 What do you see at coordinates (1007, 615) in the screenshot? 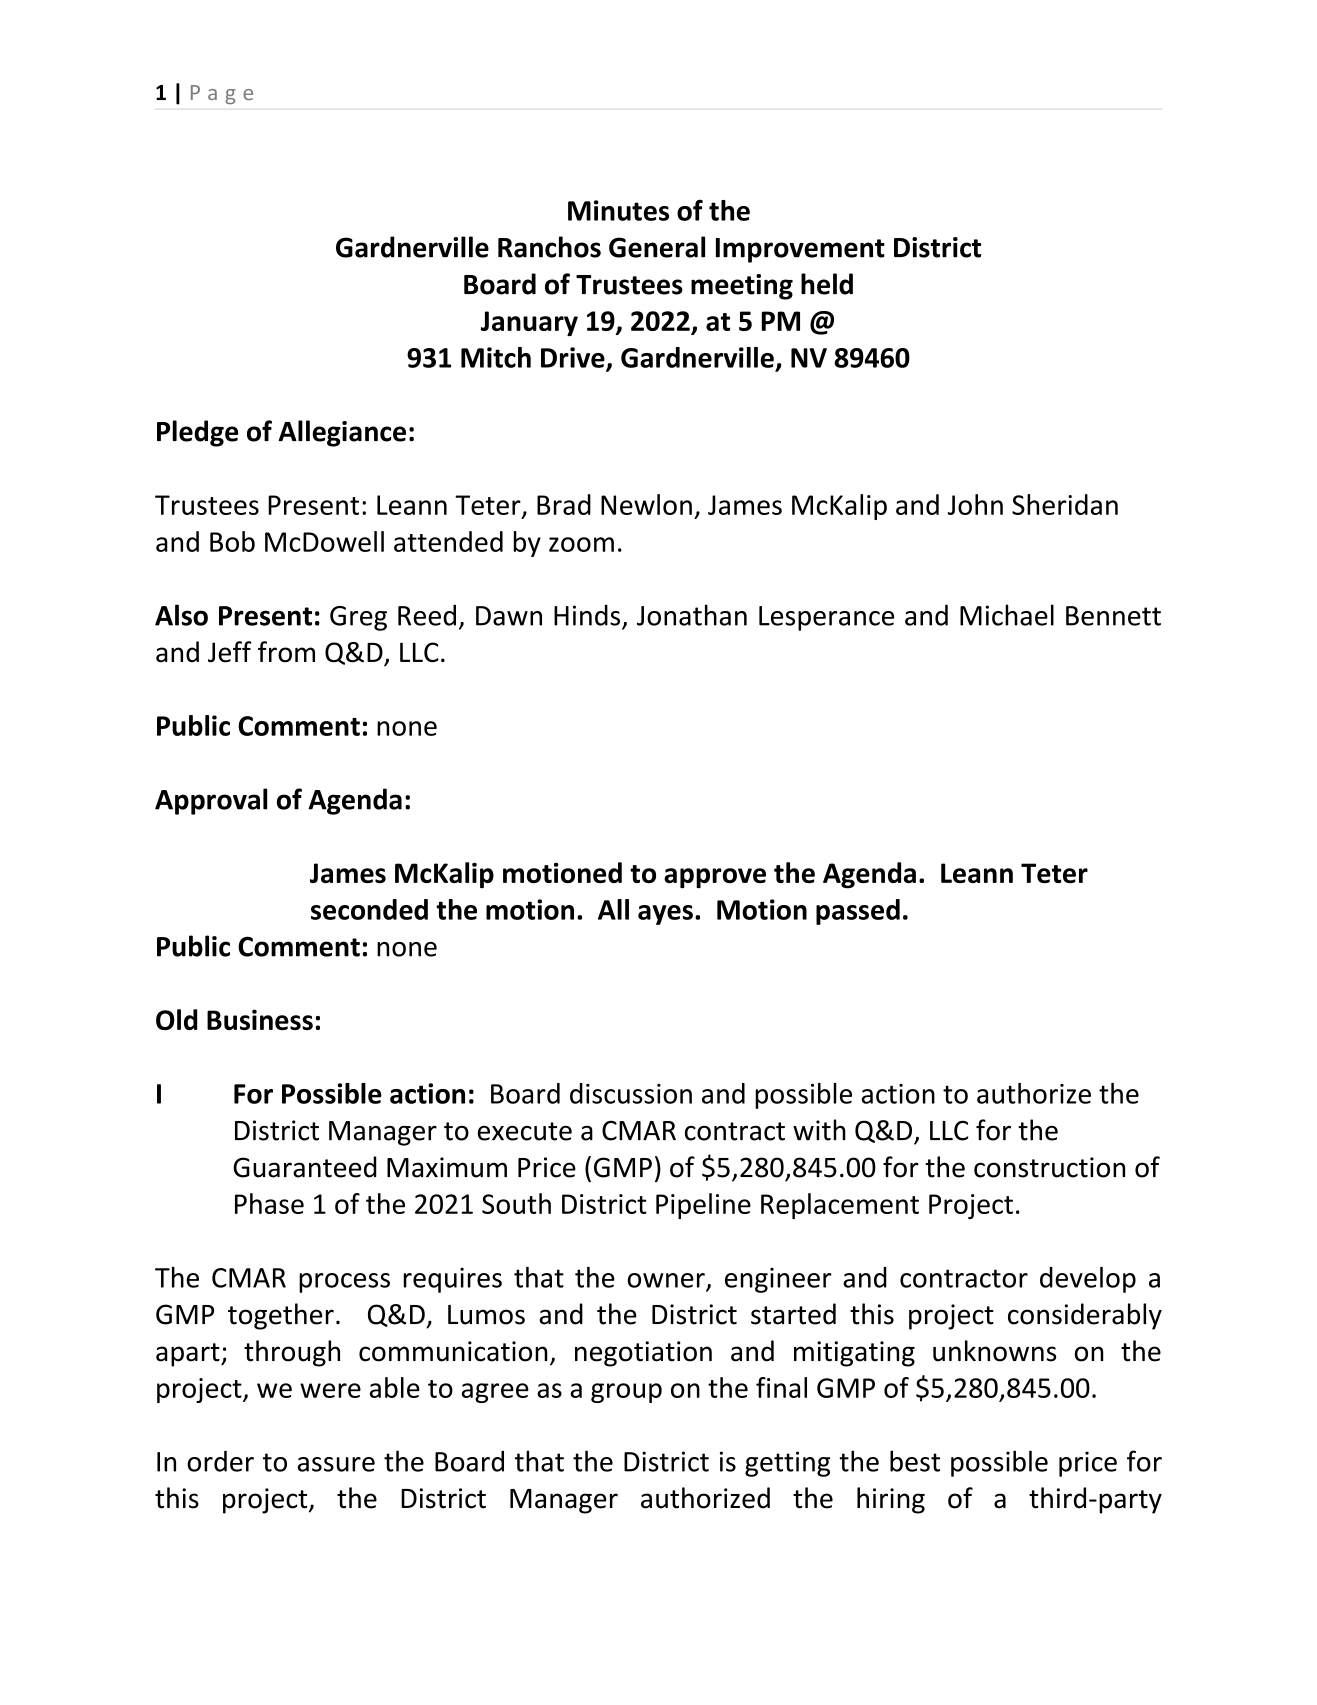
I see `Michael` at bounding box center [1007, 615].
